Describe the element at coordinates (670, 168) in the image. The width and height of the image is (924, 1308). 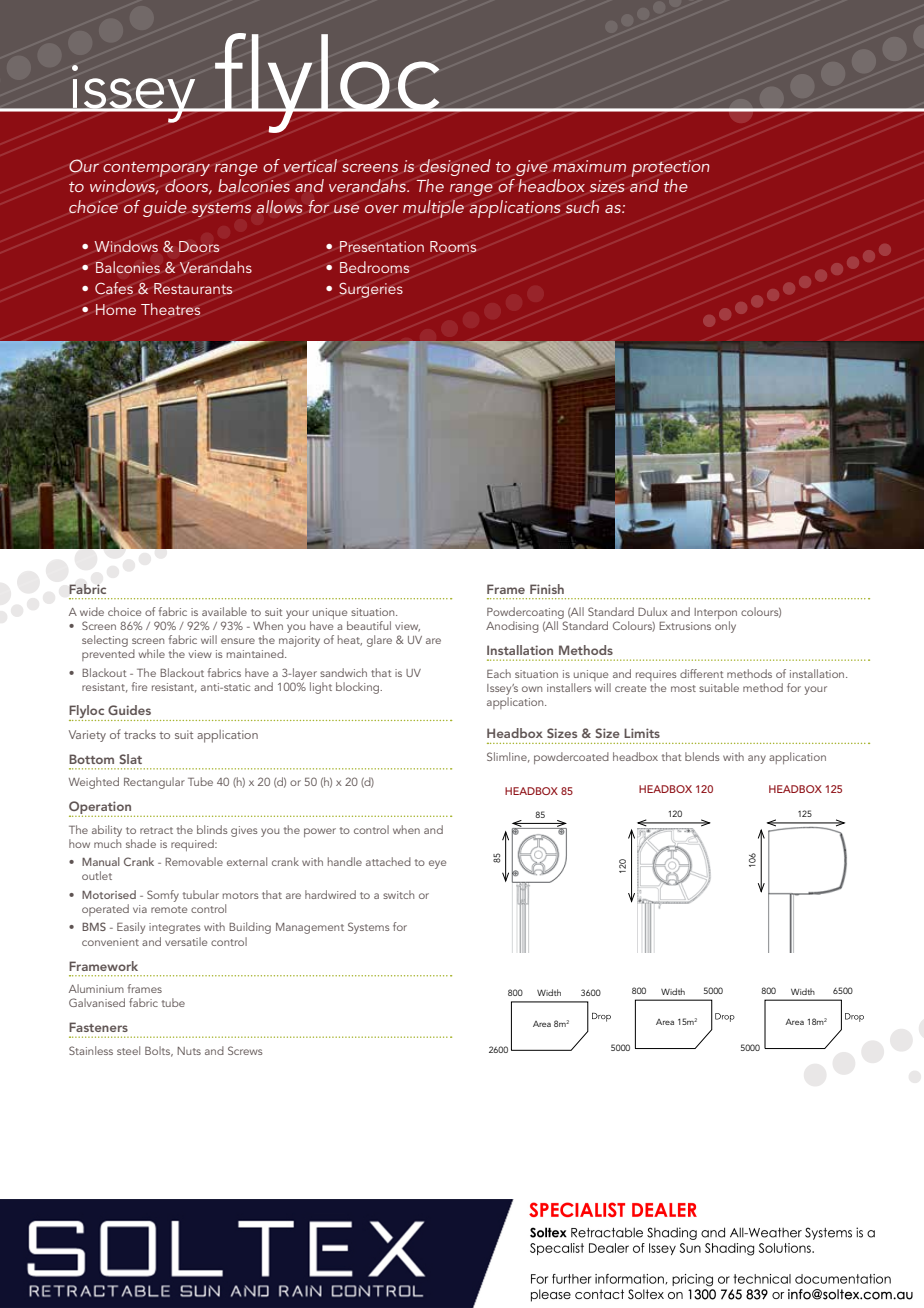
I see `protection` at that location.
